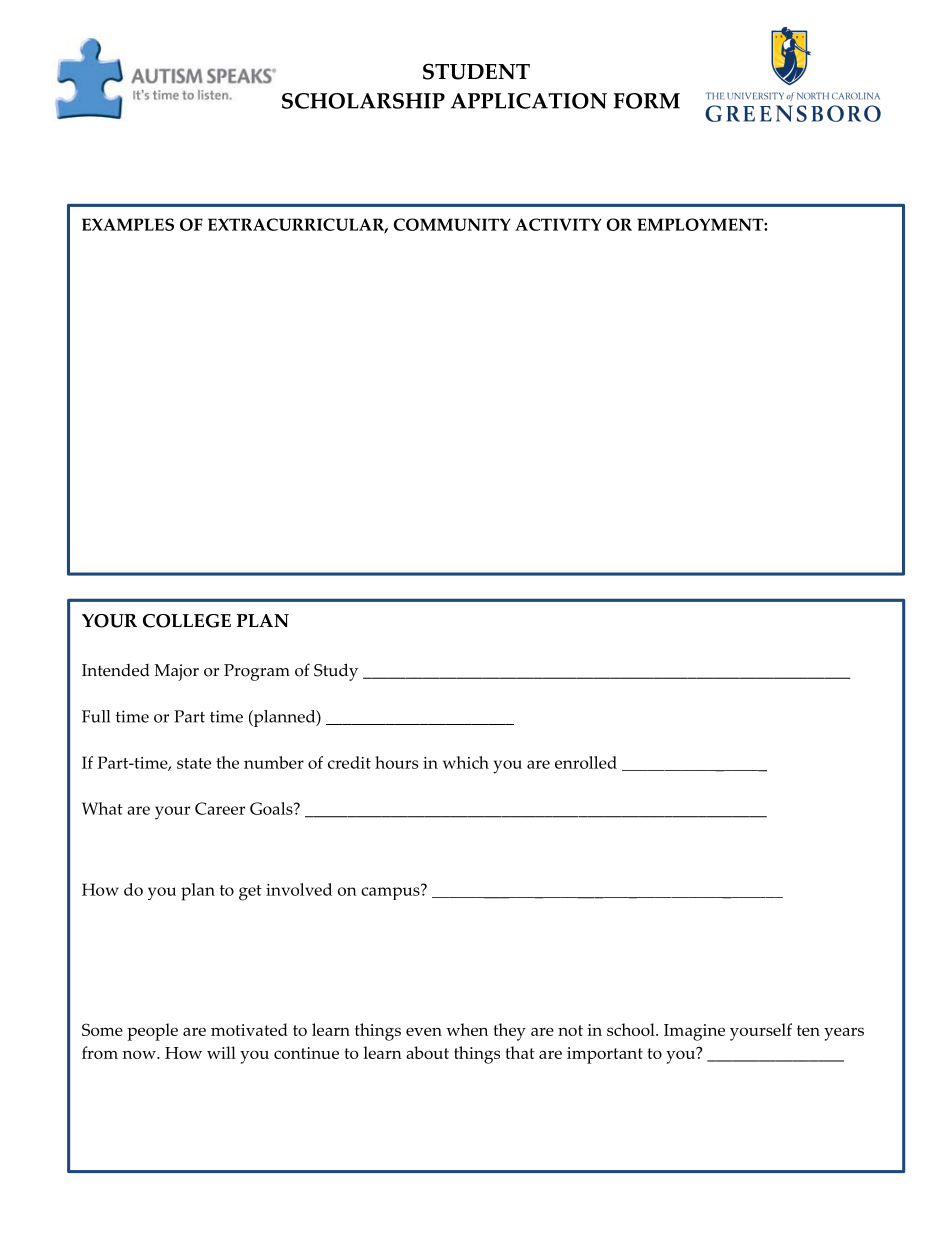  What do you see at coordinates (476, 71) in the screenshot?
I see `STUDENT` at bounding box center [476, 71].
